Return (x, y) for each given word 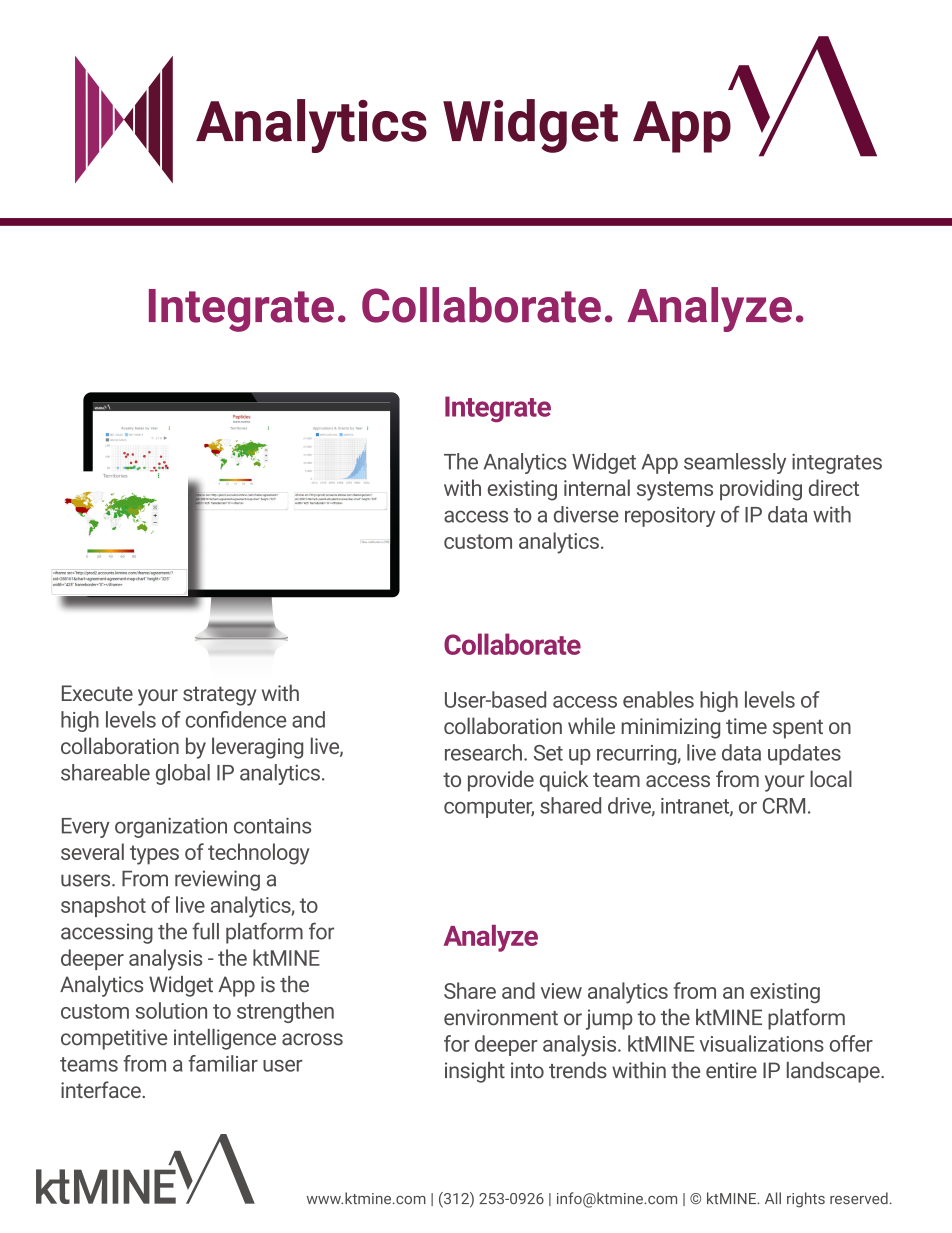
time (746, 726)
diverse (586, 514)
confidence (236, 719)
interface (102, 1089)
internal (597, 487)
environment (501, 1017)
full (205, 931)
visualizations (762, 1043)
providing (761, 490)
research (483, 752)
